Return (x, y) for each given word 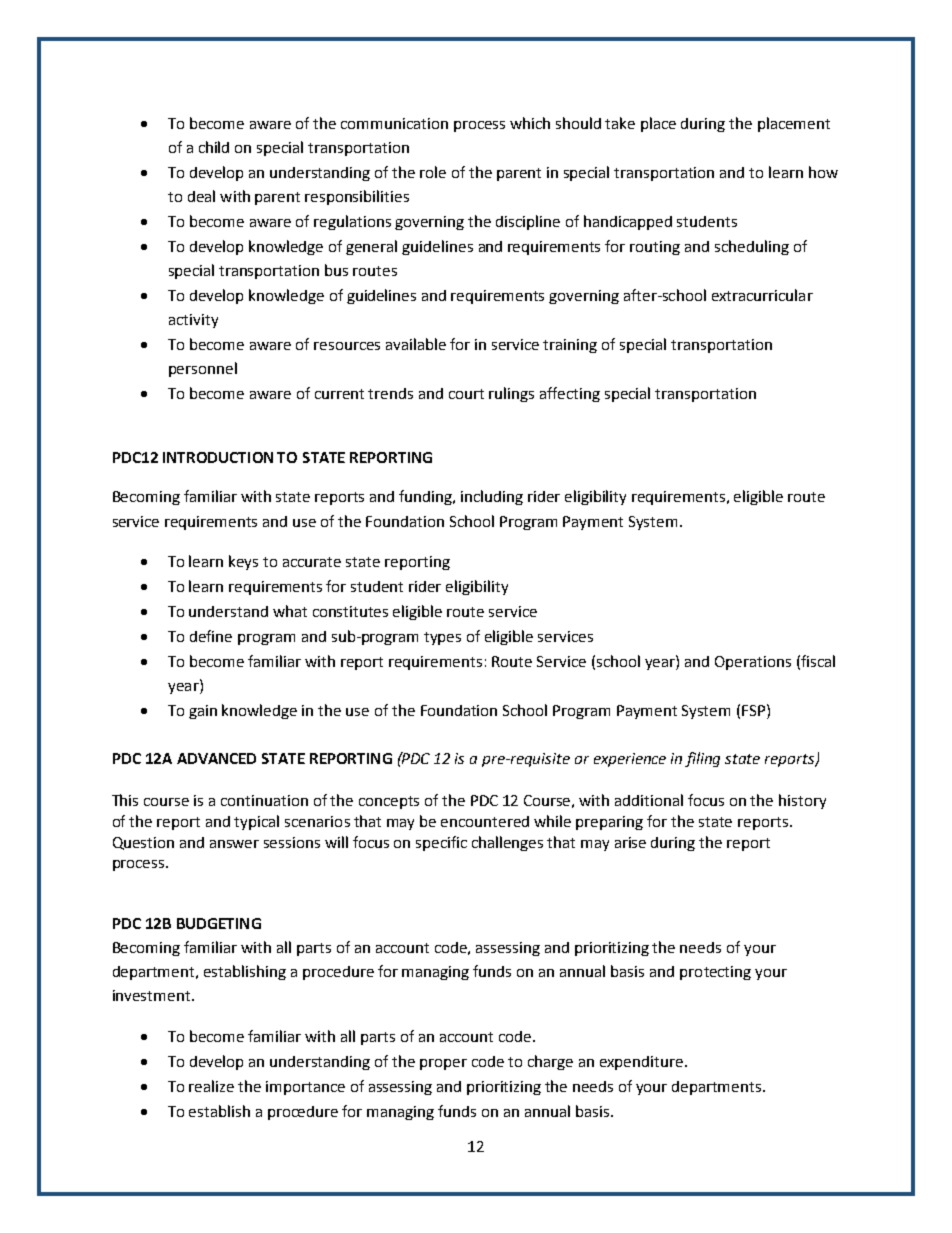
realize (211, 1086)
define (211, 636)
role (433, 172)
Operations (753, 663)
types (442, 638)
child (214, 147)
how (823, 172)
